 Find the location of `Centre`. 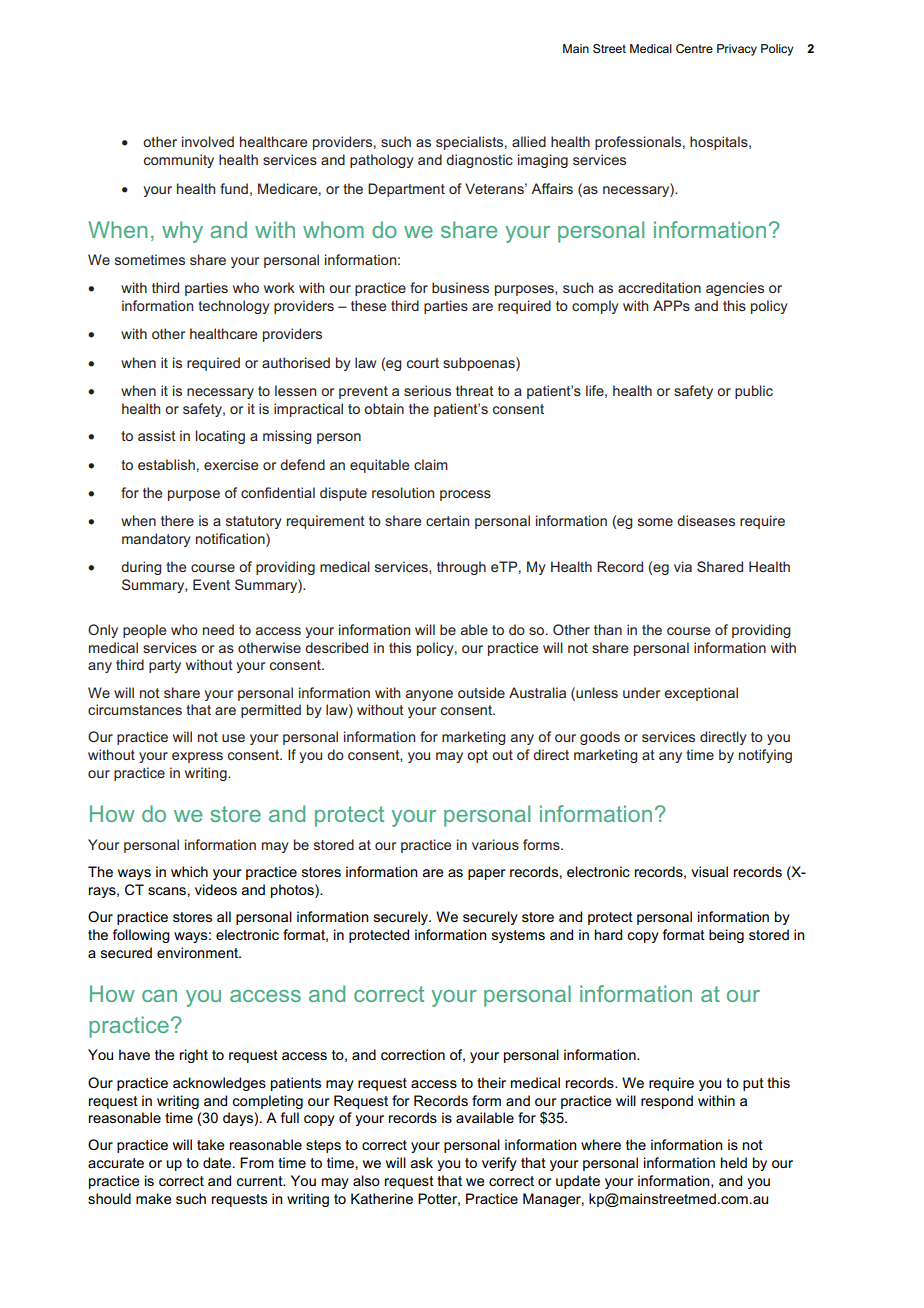

Centre is located at coordinates (694, 48).
